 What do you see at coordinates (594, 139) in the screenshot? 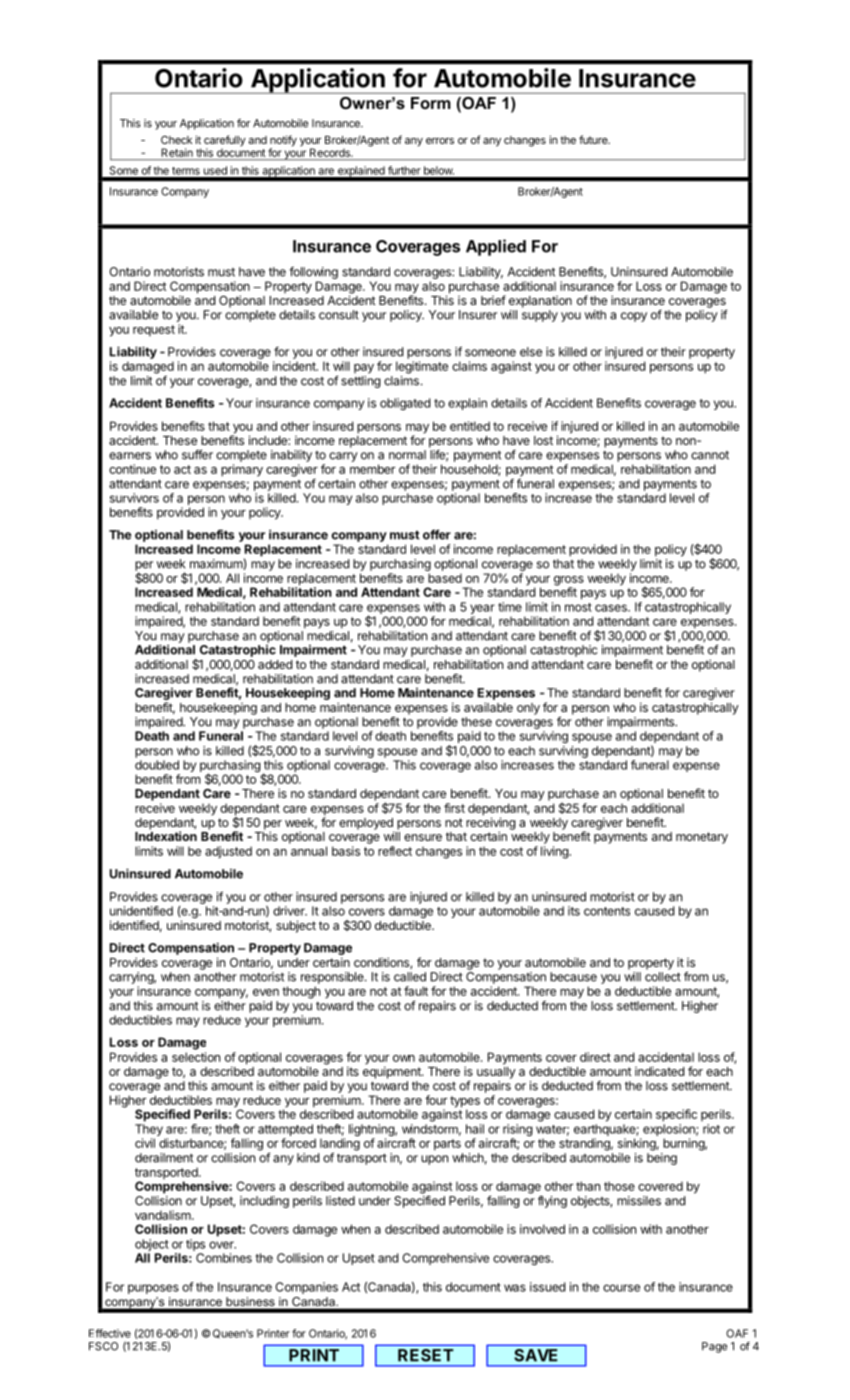
I see `future` at bounding box center [594, 139].
